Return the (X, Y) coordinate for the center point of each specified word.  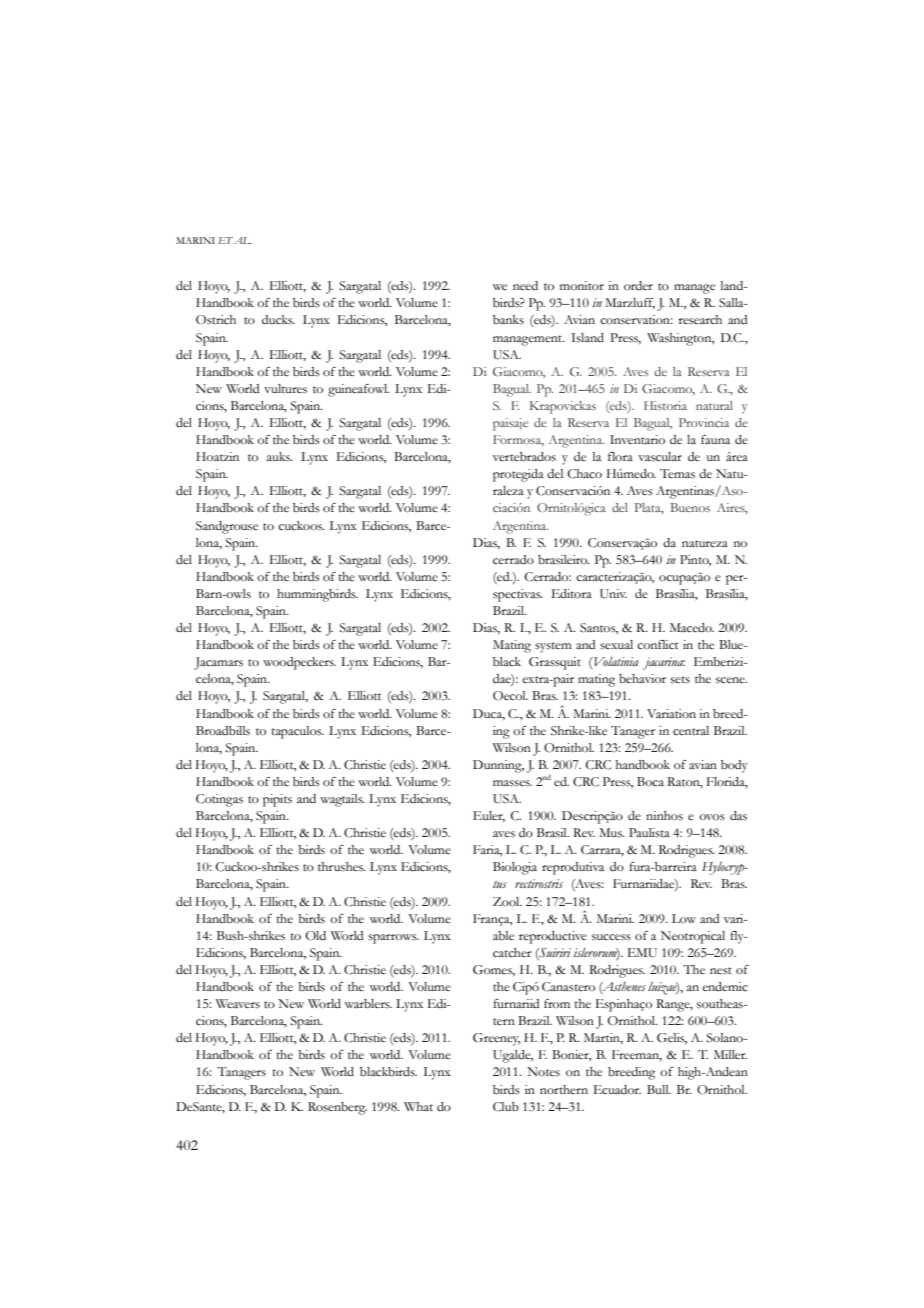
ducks (278, 319)
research (700, 320)
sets (680, 680)
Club (506, 1107)
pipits (277, 800)
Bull (659, 1089)
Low (684, 919)
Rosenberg (337, 1108)
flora (620, 457)
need (525, 286)
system (553, 647)
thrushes (342, 867)
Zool (507, 902)
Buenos (690, 507)
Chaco (585, 474)
